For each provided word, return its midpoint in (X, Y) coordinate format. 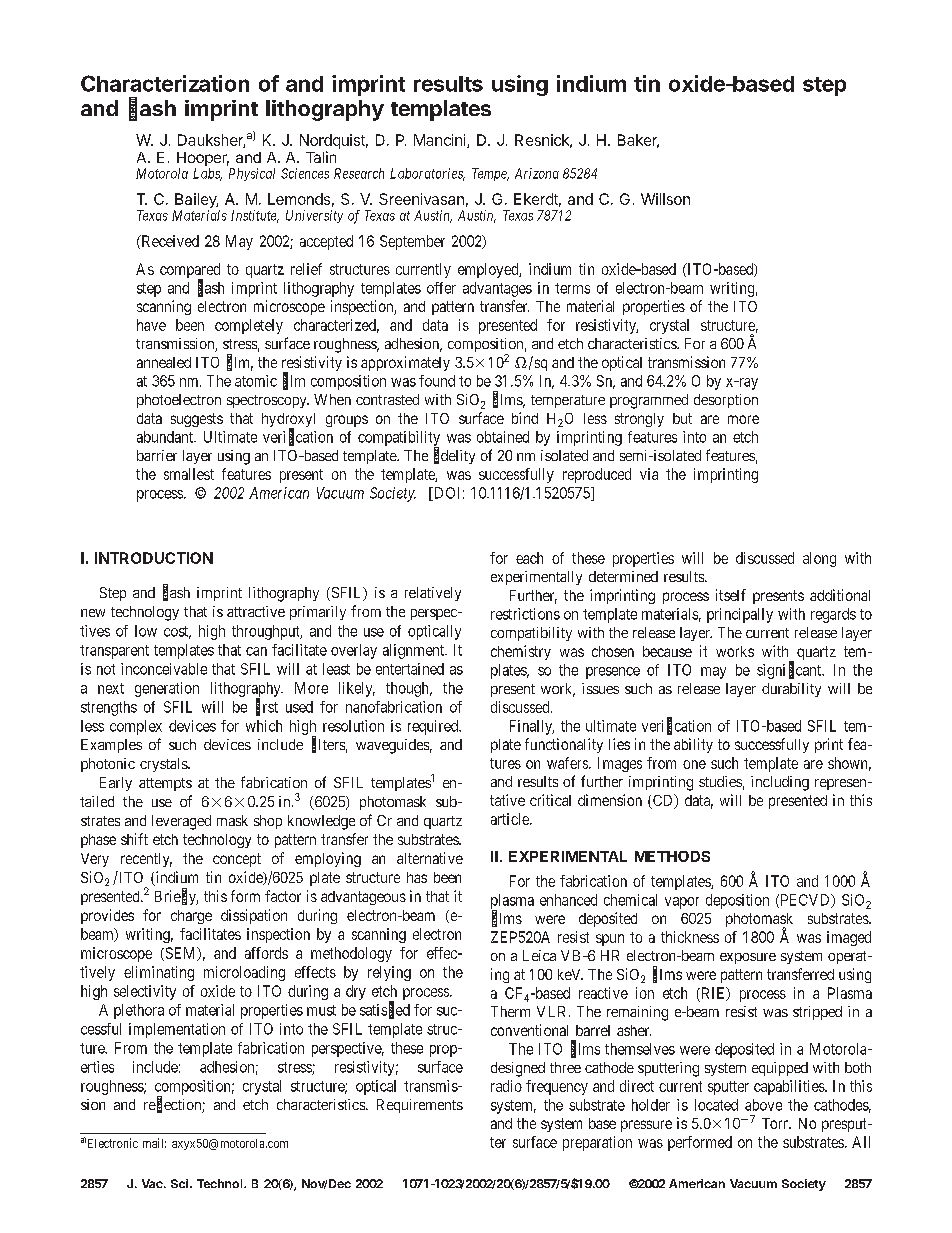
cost (177, 632)
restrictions (525, 614)
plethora (139, 1011)
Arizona (537, 173)
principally (740, 615)
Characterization (165, 83)
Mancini (441, 141)
